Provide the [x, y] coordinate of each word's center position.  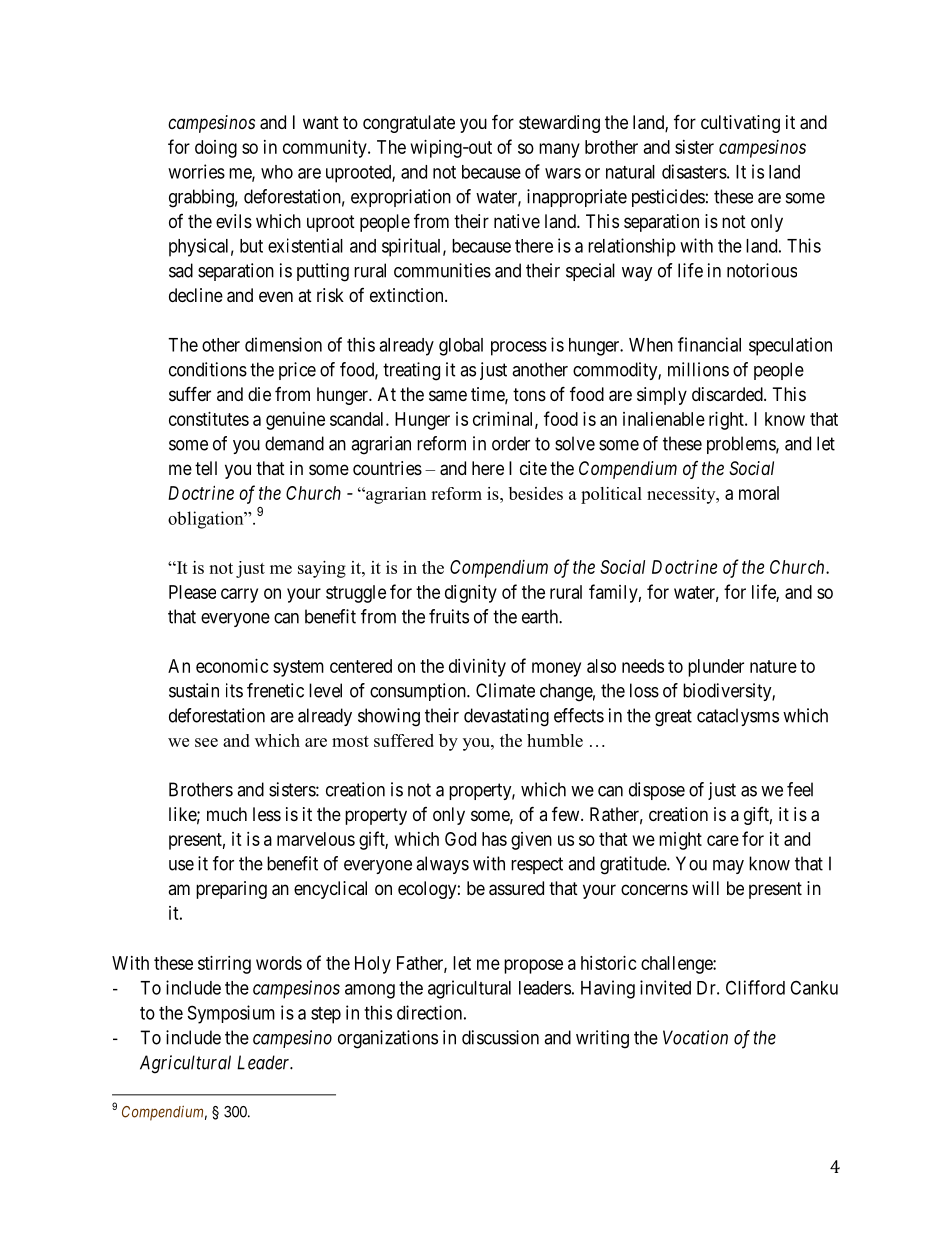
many [559, 150]
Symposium [231, 1014]
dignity [471, 594]
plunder [716, 668]
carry [239, 595]
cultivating [740, 124]
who [277, 172]
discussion [500, 1037]
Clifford [755, 987]
